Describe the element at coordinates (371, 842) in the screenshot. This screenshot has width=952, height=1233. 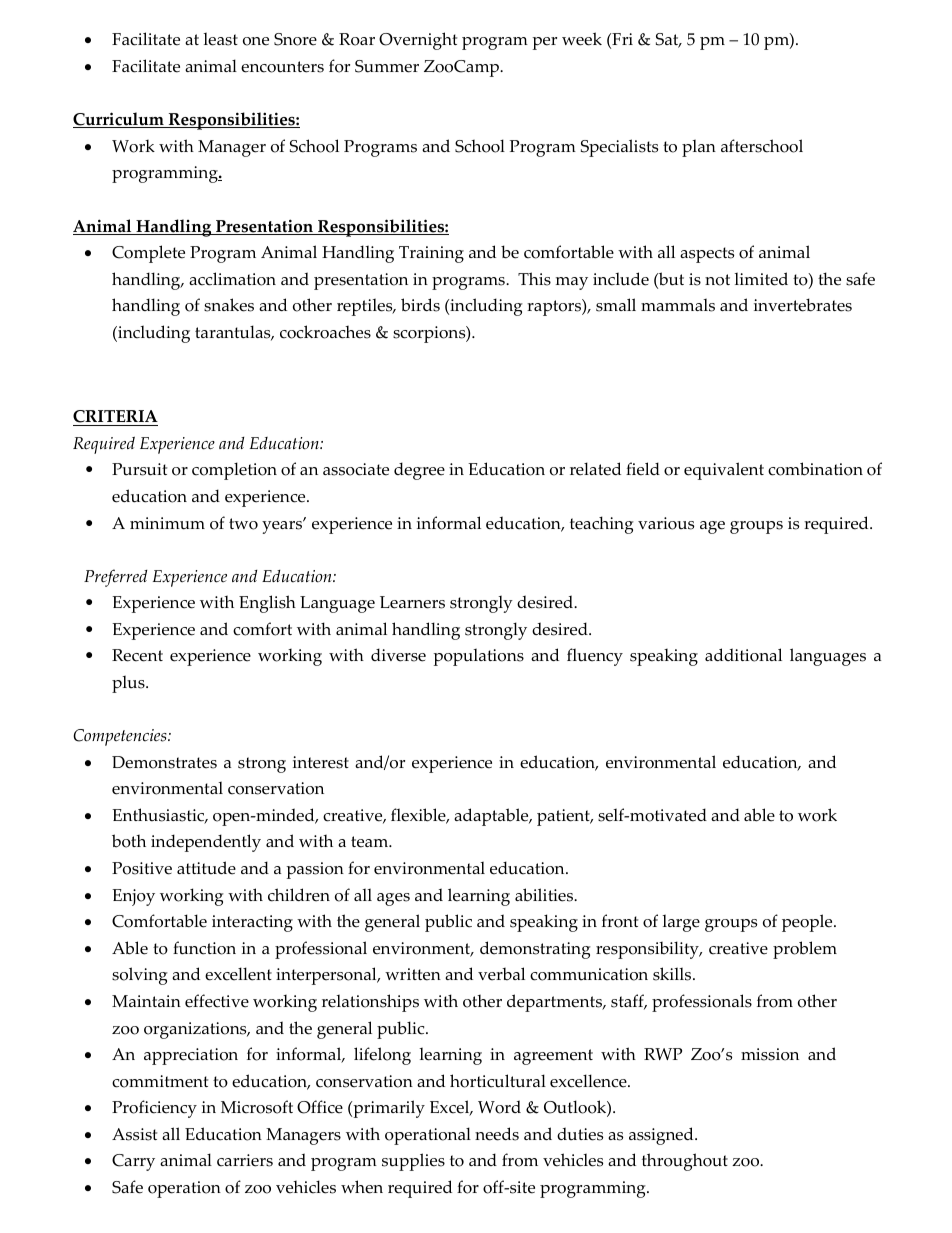
I see `team` at that location.
